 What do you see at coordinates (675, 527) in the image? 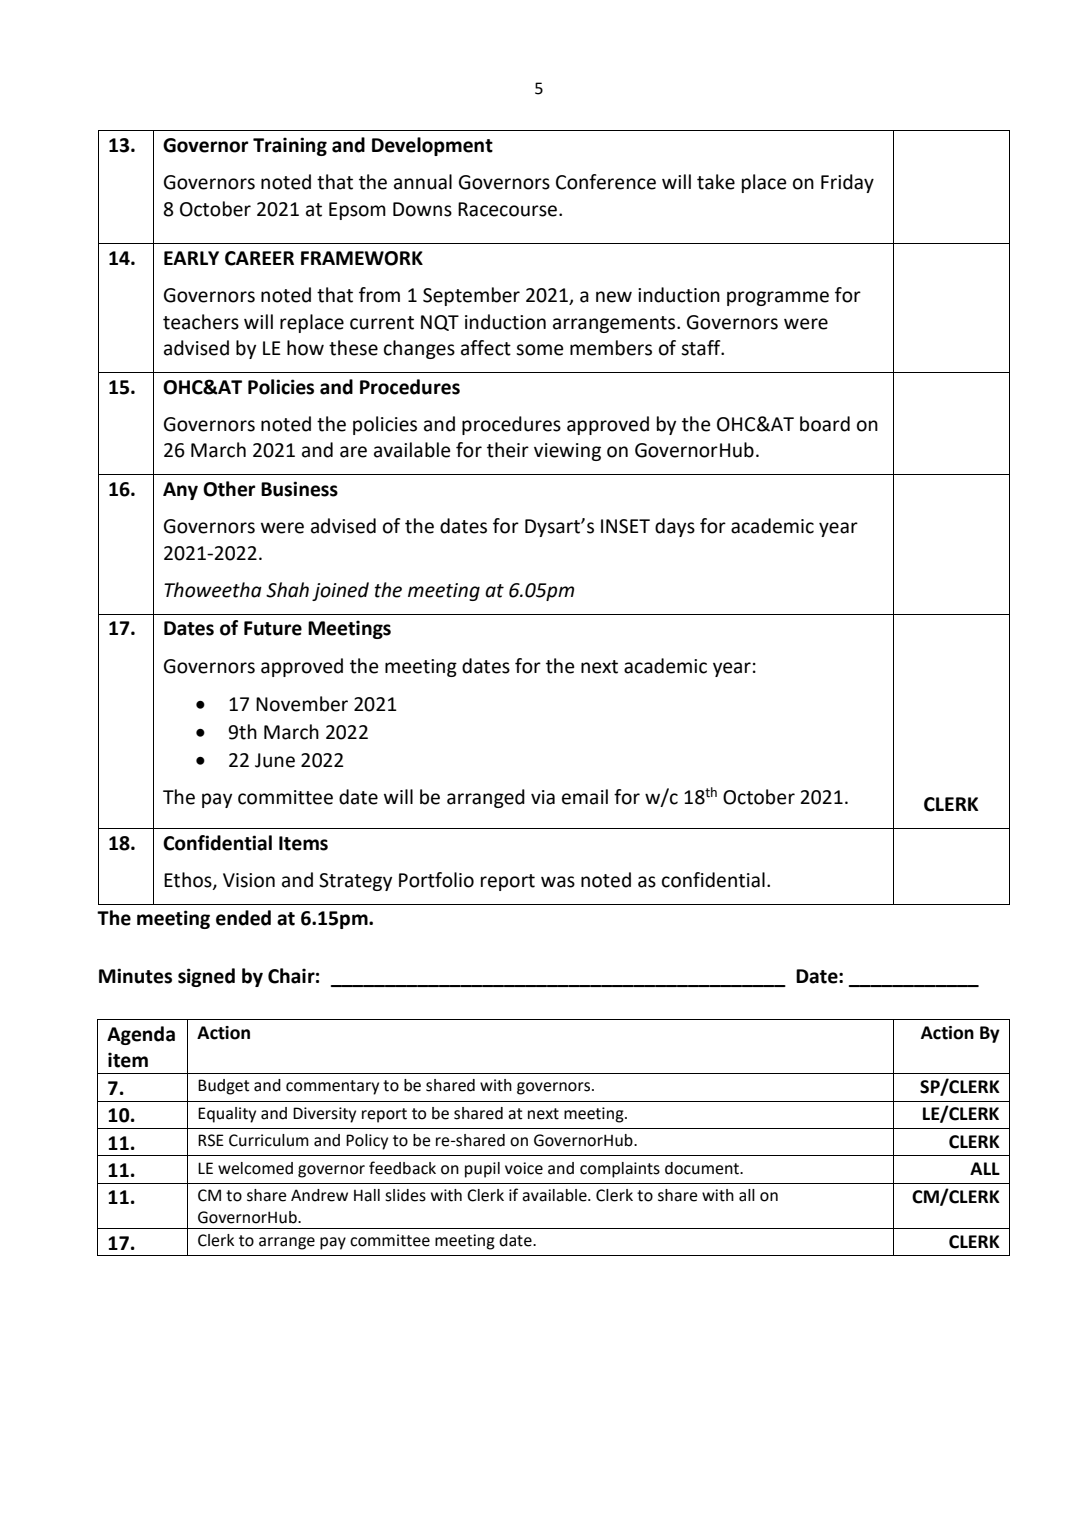
I see `days` at bounding box center [675, 527].
